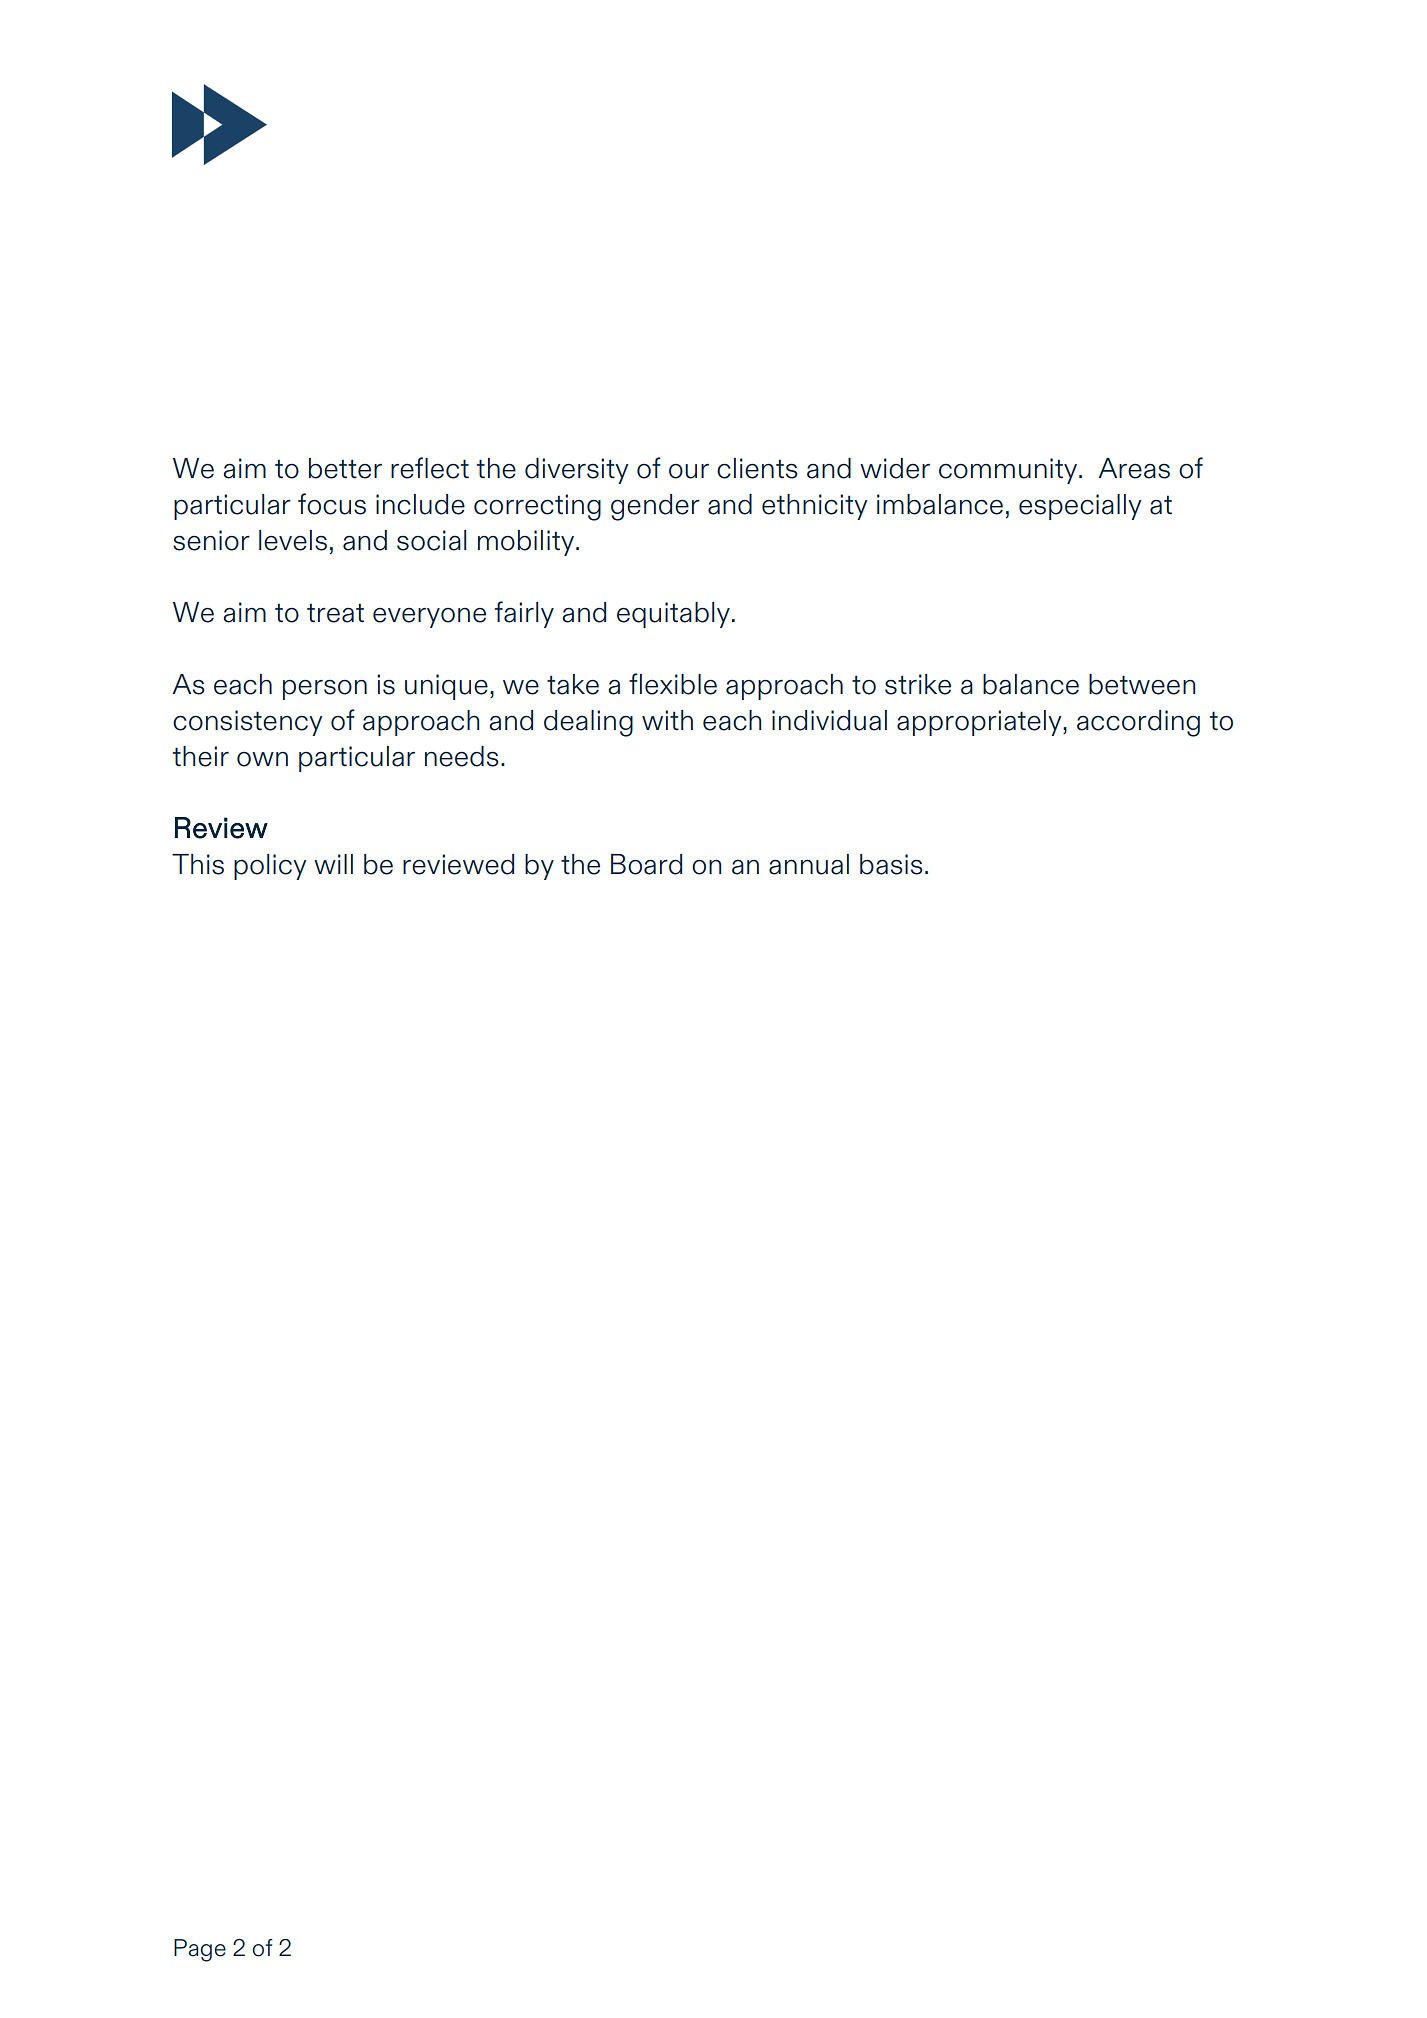 The image size is (1427, 2018). Describe the element at coordinates (270, 867) in the screenshot. I see `policy` at that location.
